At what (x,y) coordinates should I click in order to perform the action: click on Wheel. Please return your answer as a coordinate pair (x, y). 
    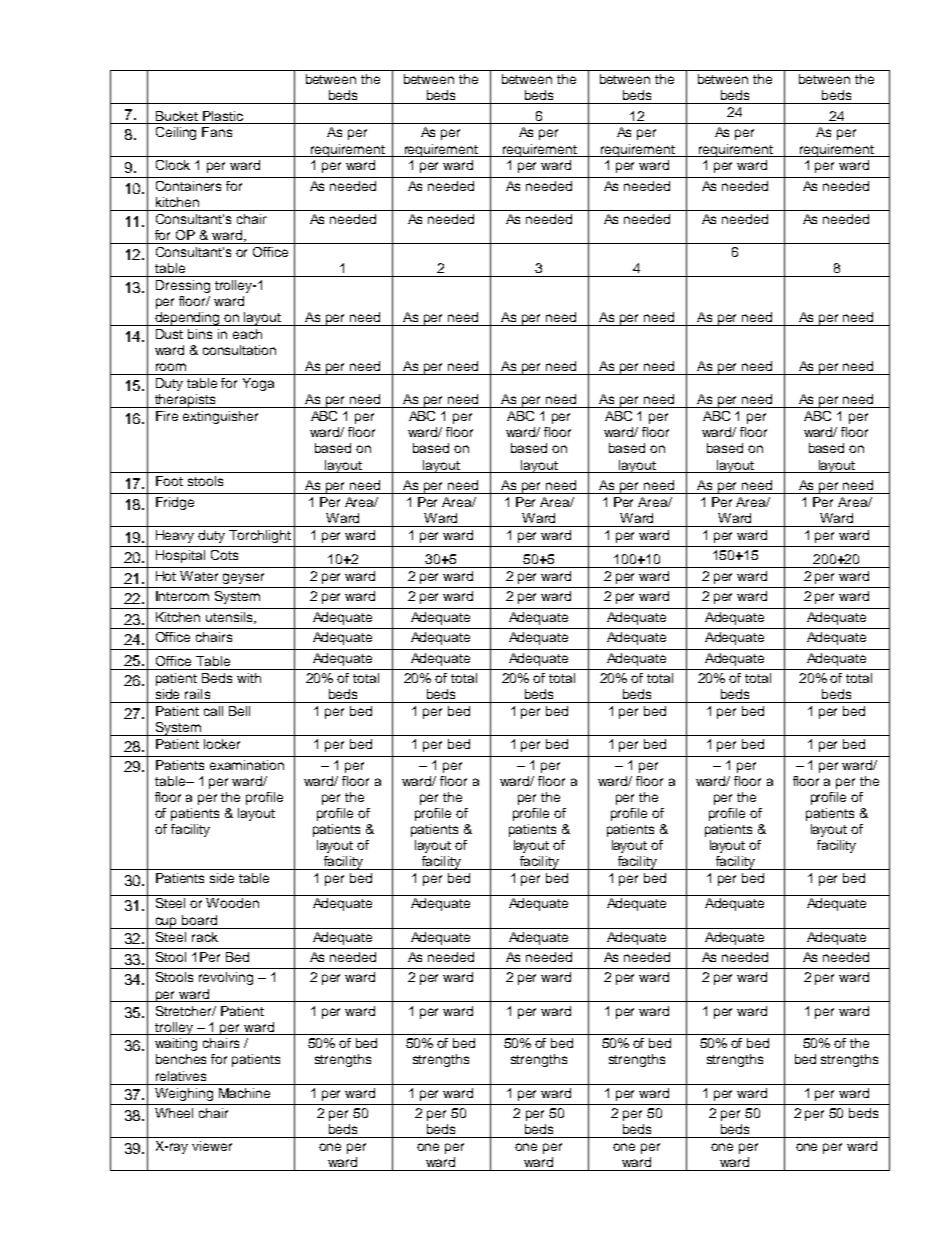
    Looking at the image, I should click on (174, 1113).
